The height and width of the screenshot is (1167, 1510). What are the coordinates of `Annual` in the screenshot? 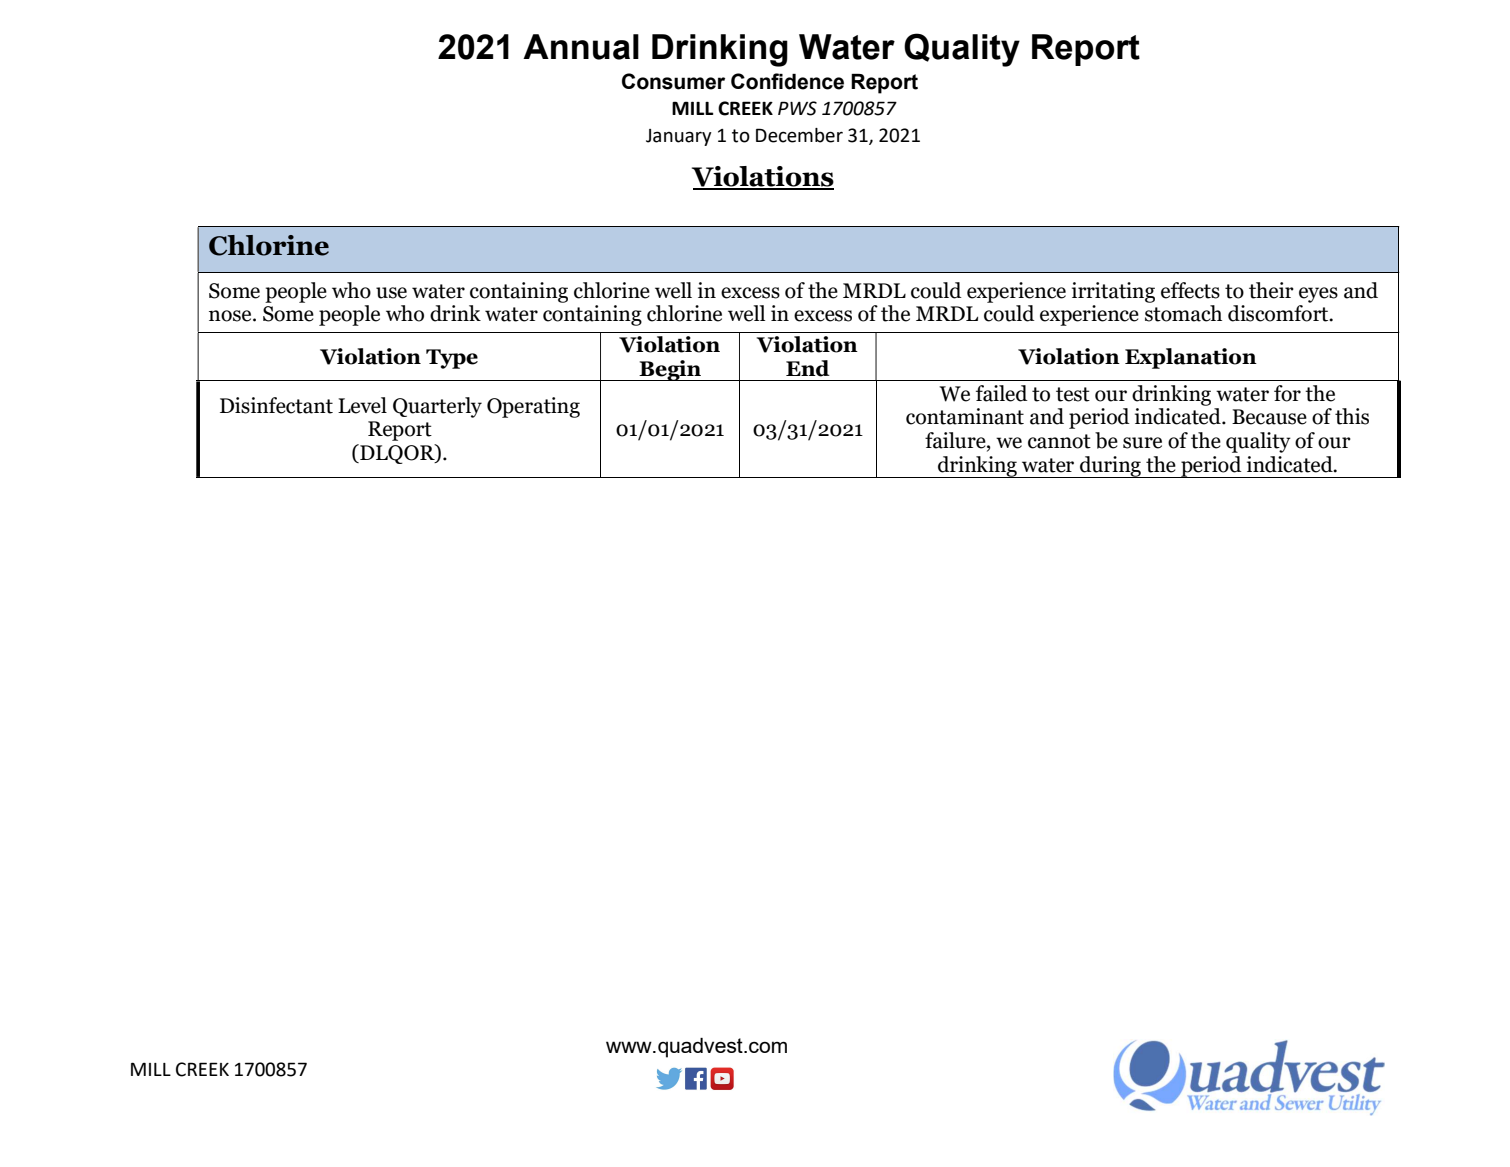 It's located at (581, 47).
